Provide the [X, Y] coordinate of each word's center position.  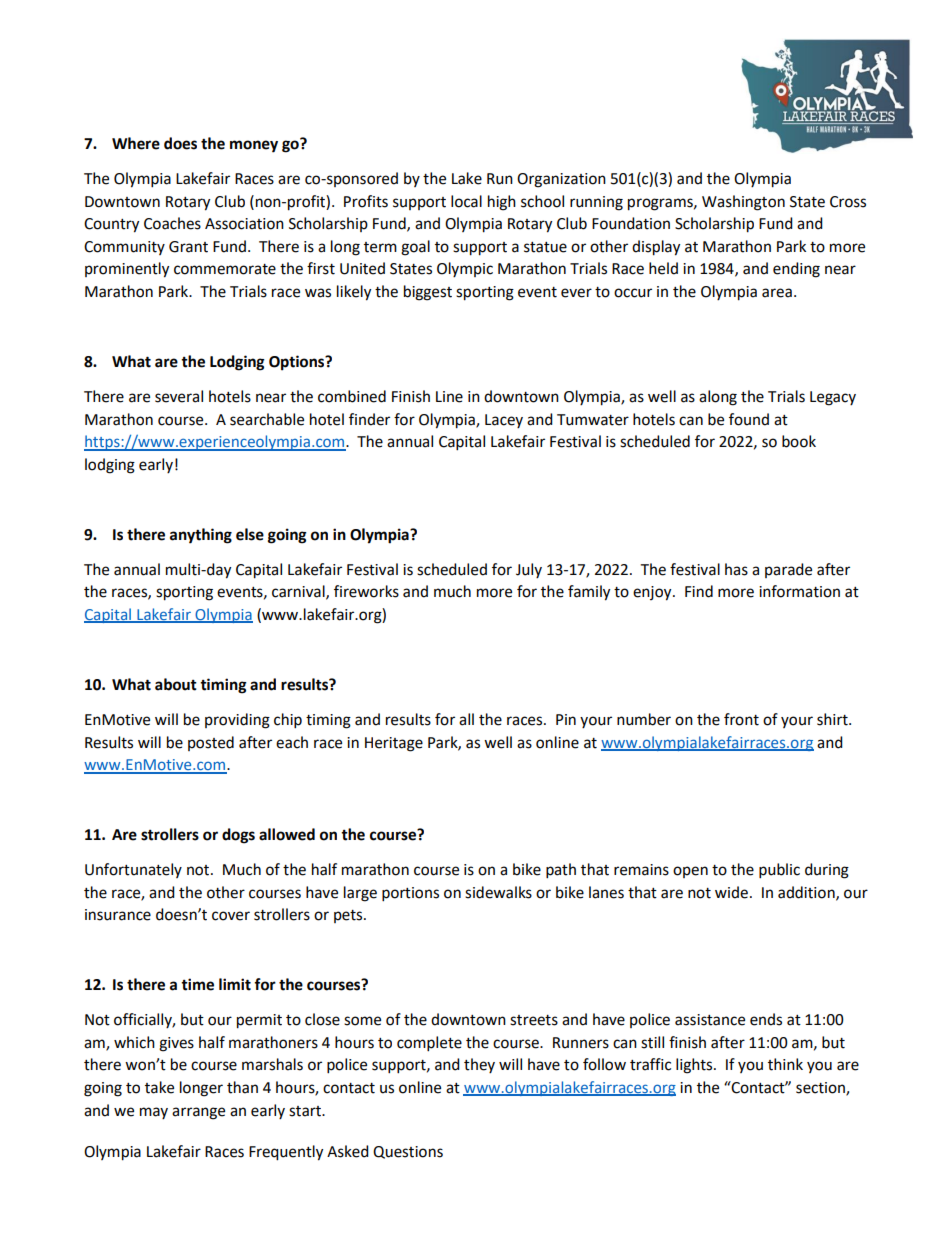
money [254, 146]
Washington [743, 203]
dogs [238, 836]
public [779, 871]
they [479, 1065]
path [561, 871]
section [821, 1089]
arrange [198, 1113]
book [799, 441]
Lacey [504, 421]
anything [201, 536]
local [466, 201]
